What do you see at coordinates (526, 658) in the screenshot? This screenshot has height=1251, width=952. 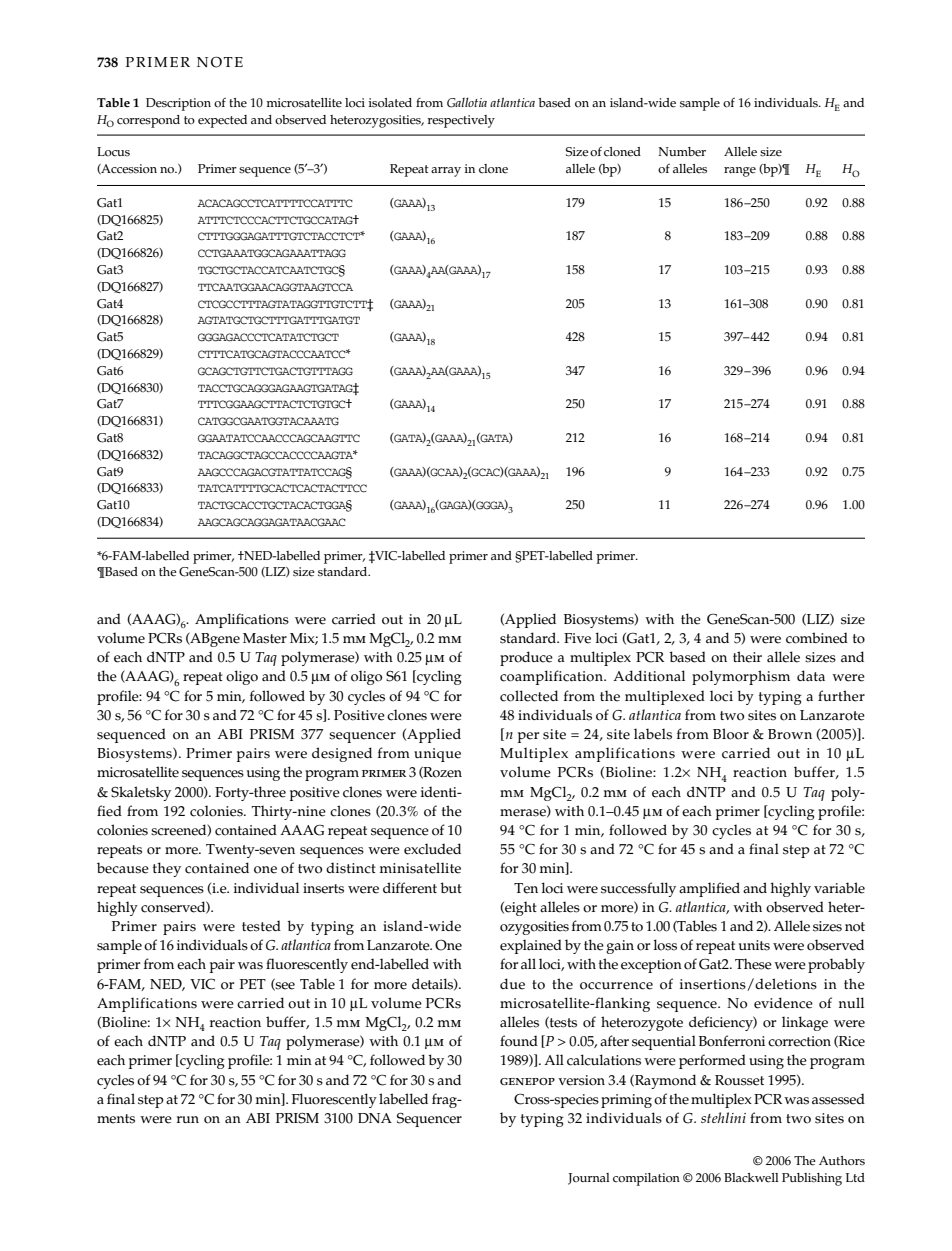 I see `produce` at bounding box center [526, 658].
